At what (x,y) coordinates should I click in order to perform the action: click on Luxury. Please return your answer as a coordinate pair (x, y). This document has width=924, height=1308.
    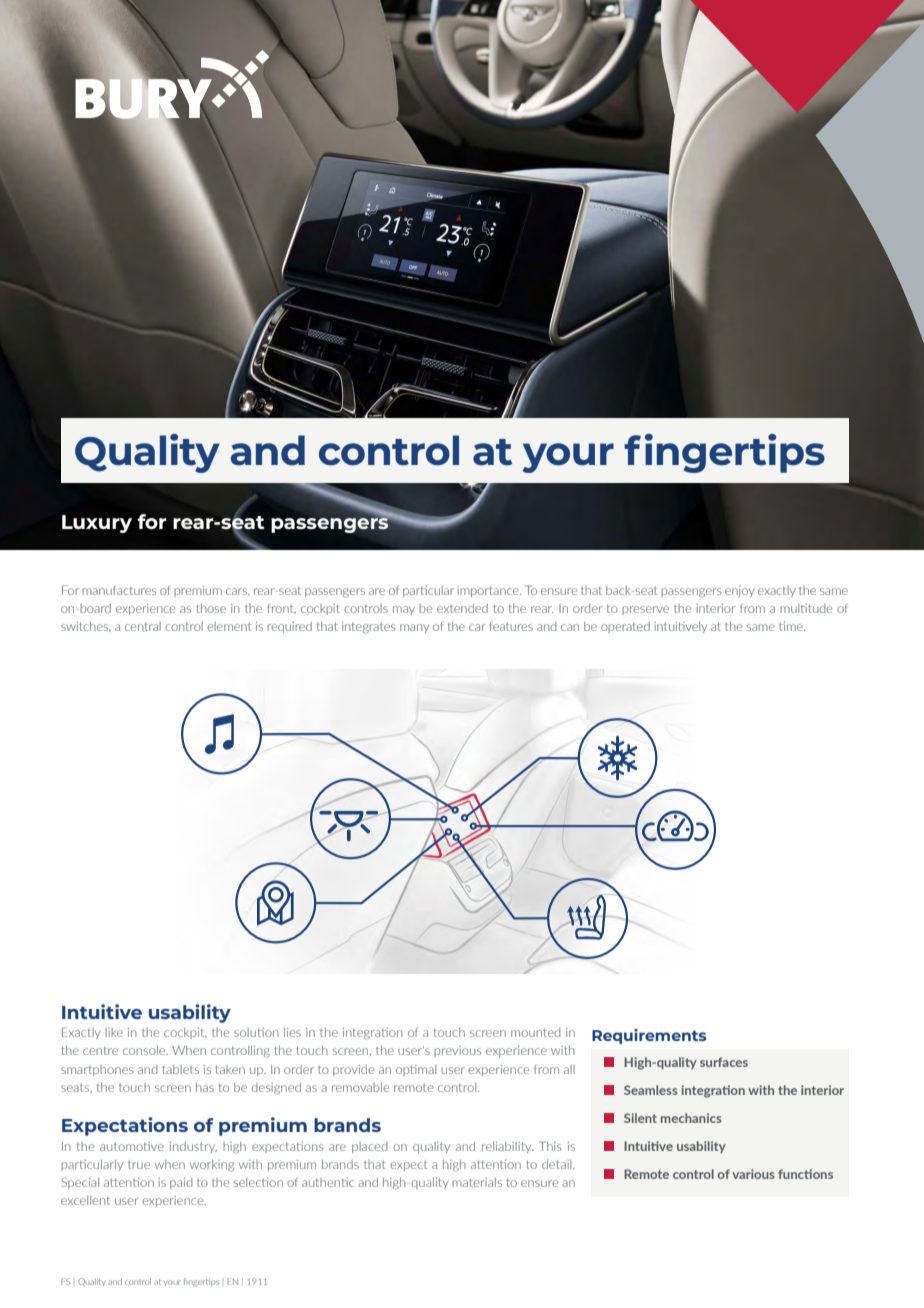
    Looking at the image, I should click on (97, 524).
